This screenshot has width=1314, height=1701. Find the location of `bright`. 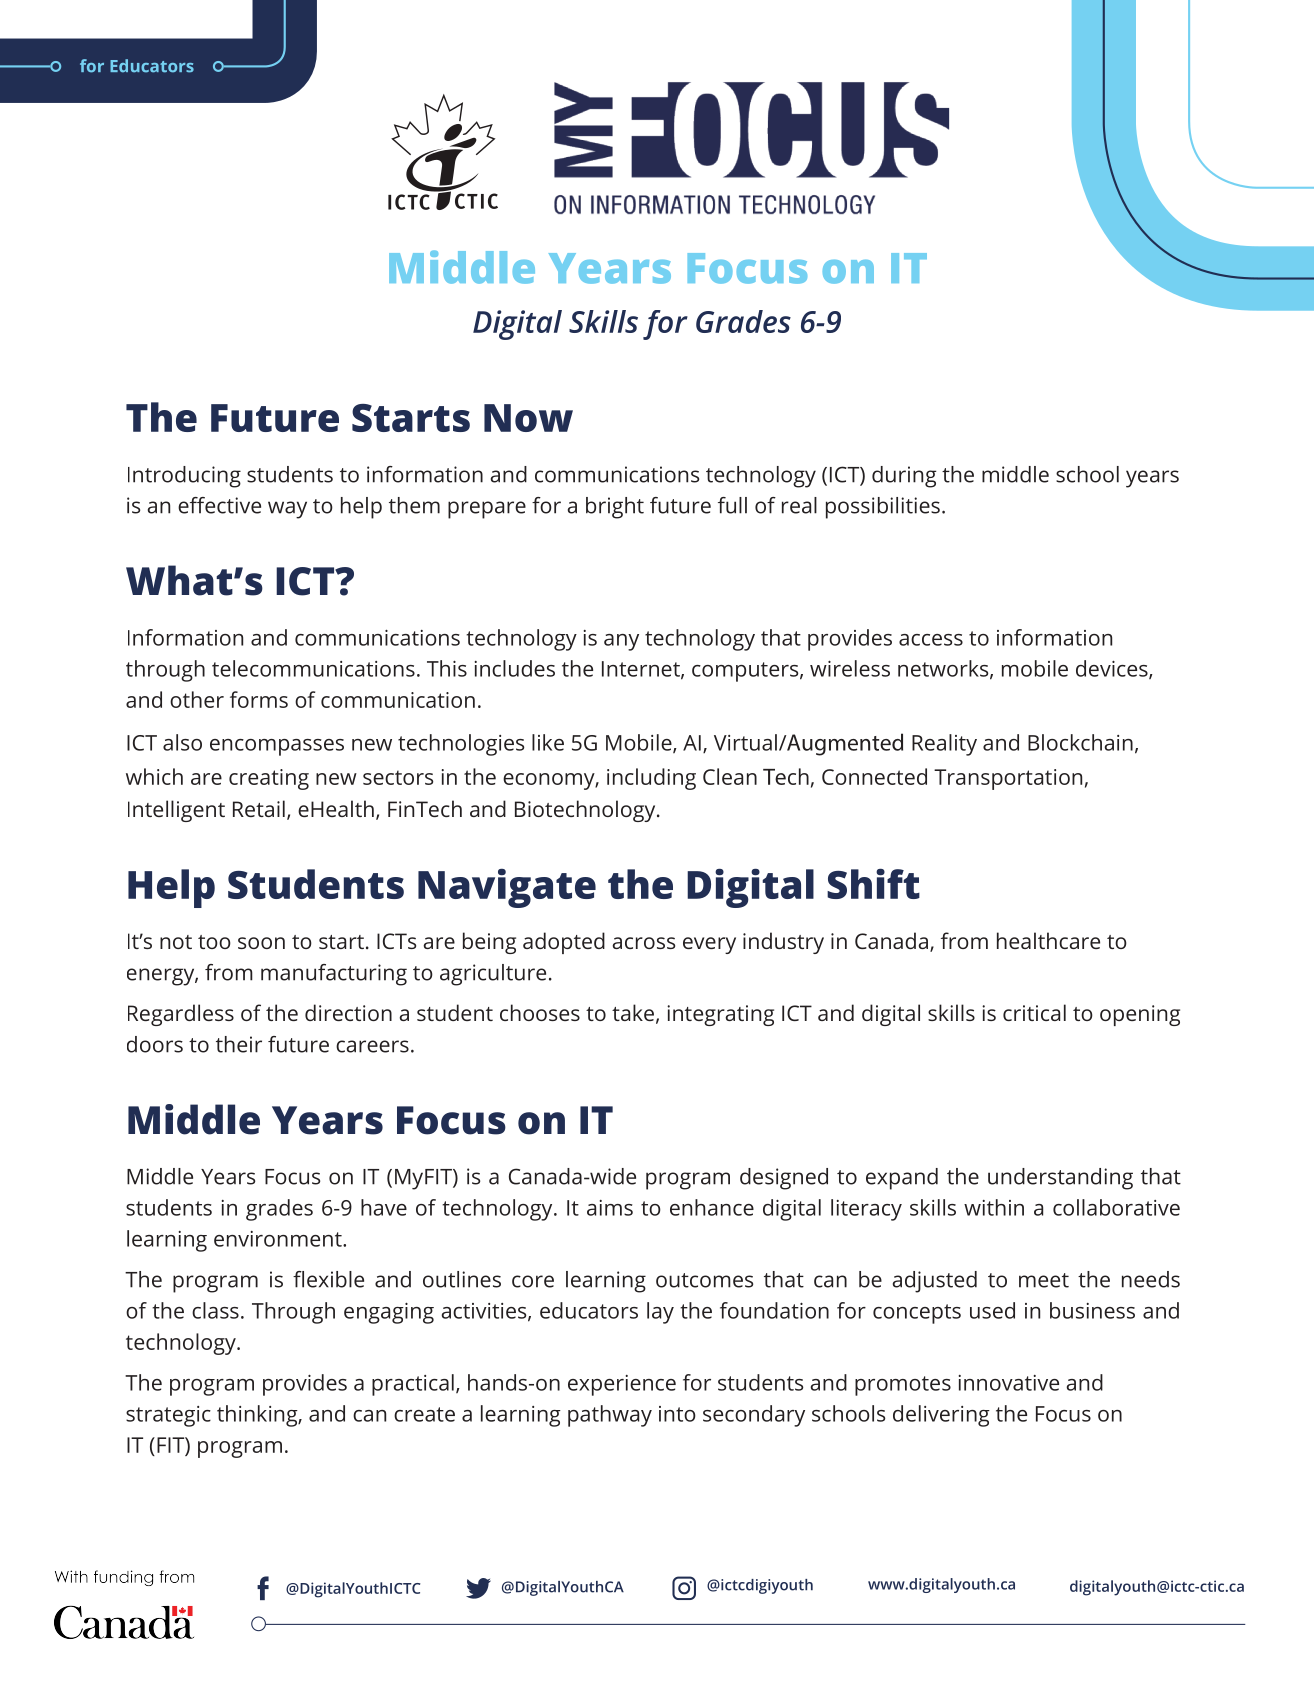

bright is located at coordinates (615, 508).
